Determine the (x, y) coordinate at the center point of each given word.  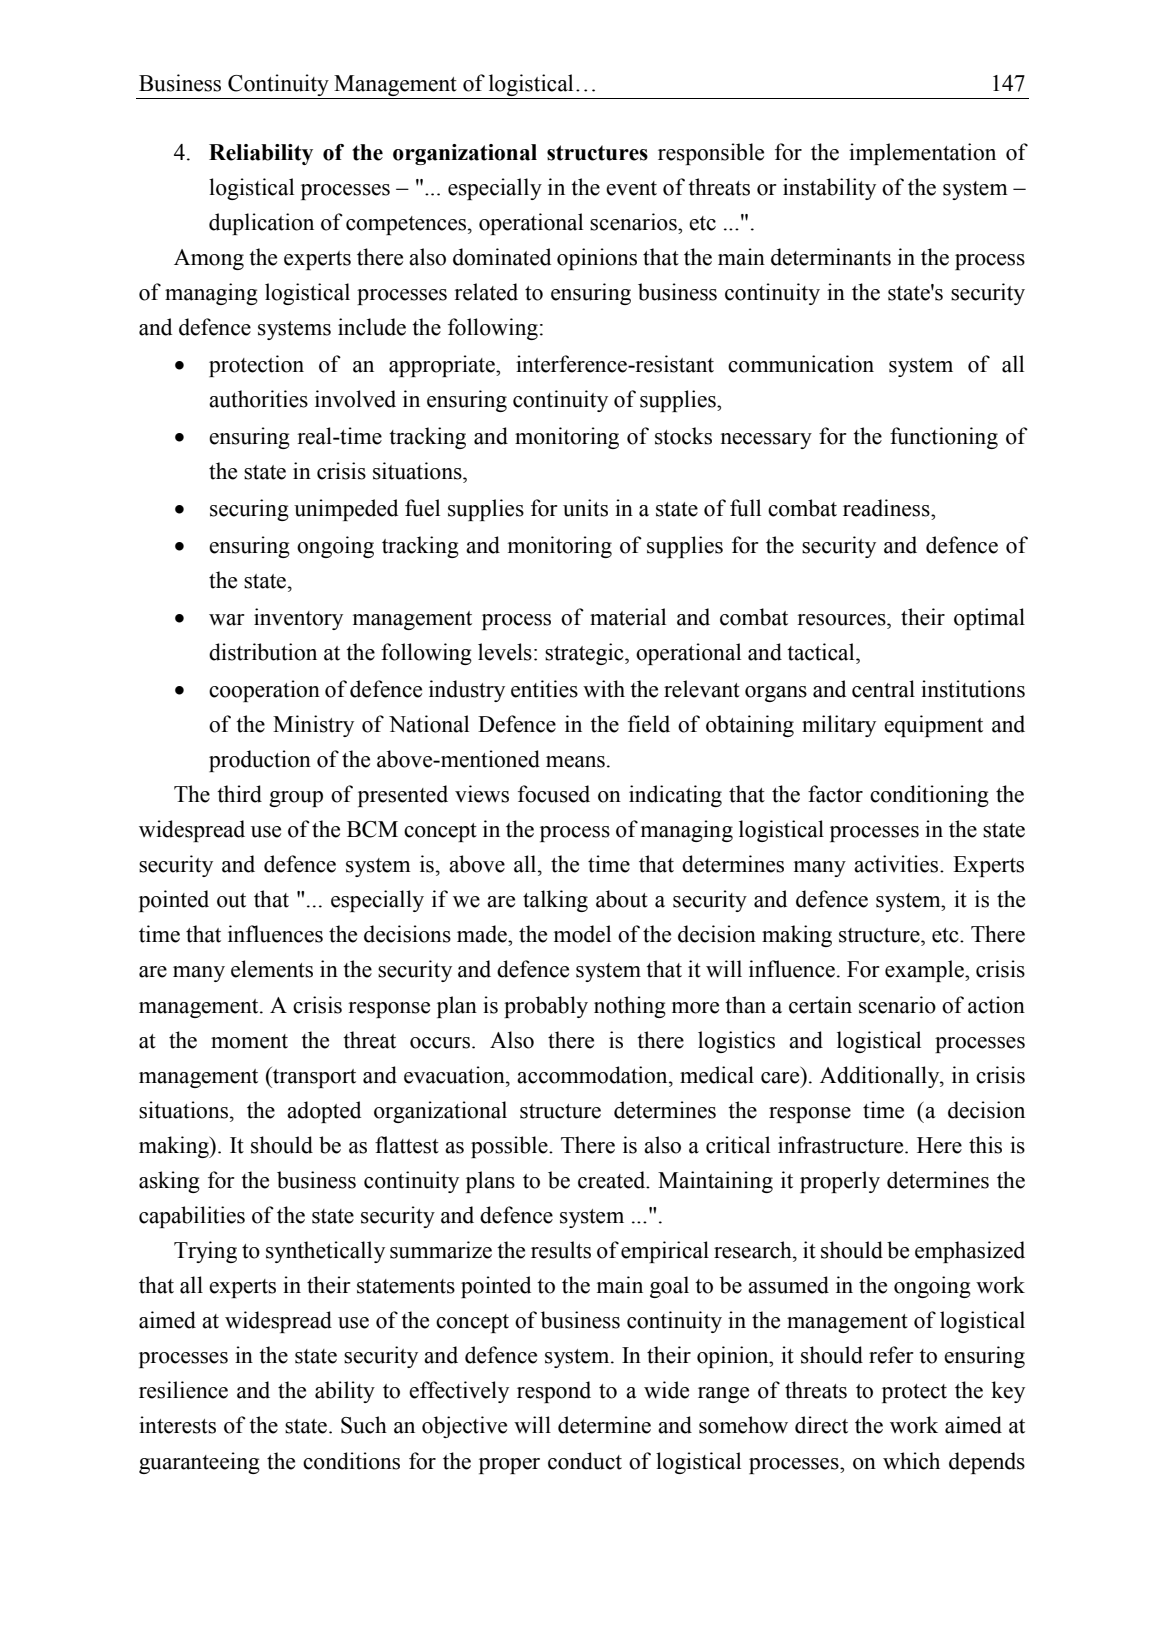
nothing (630, 1007)
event (631, 188)
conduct (585, 1461)
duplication (261, 224)
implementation (922, 154)
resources (842, 620)
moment (249, 1041)
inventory (298, 619)
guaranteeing (199, 1463)
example (925, 971)
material (628, 617)
